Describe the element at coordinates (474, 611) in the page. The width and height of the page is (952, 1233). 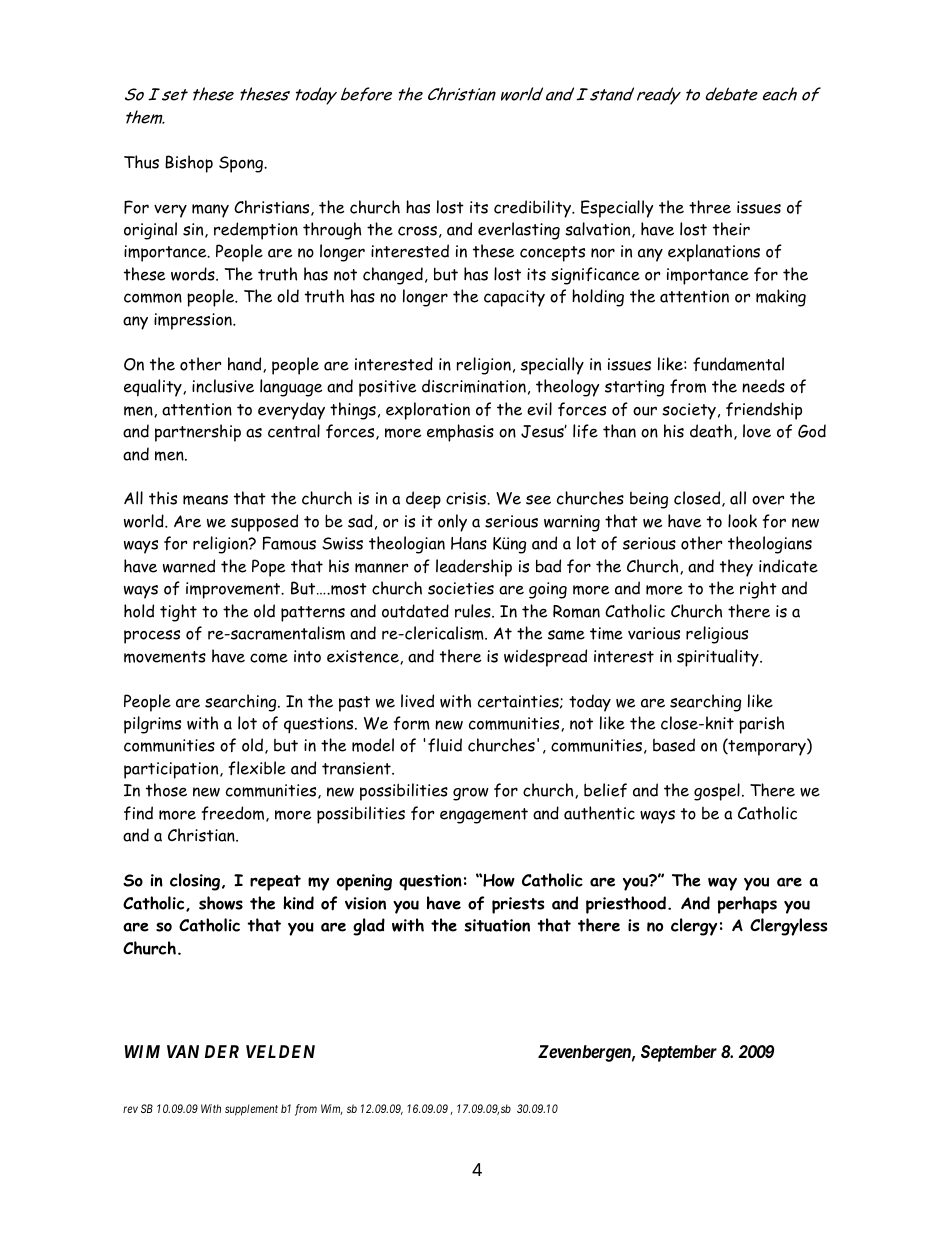
I see `rules` at that location.
